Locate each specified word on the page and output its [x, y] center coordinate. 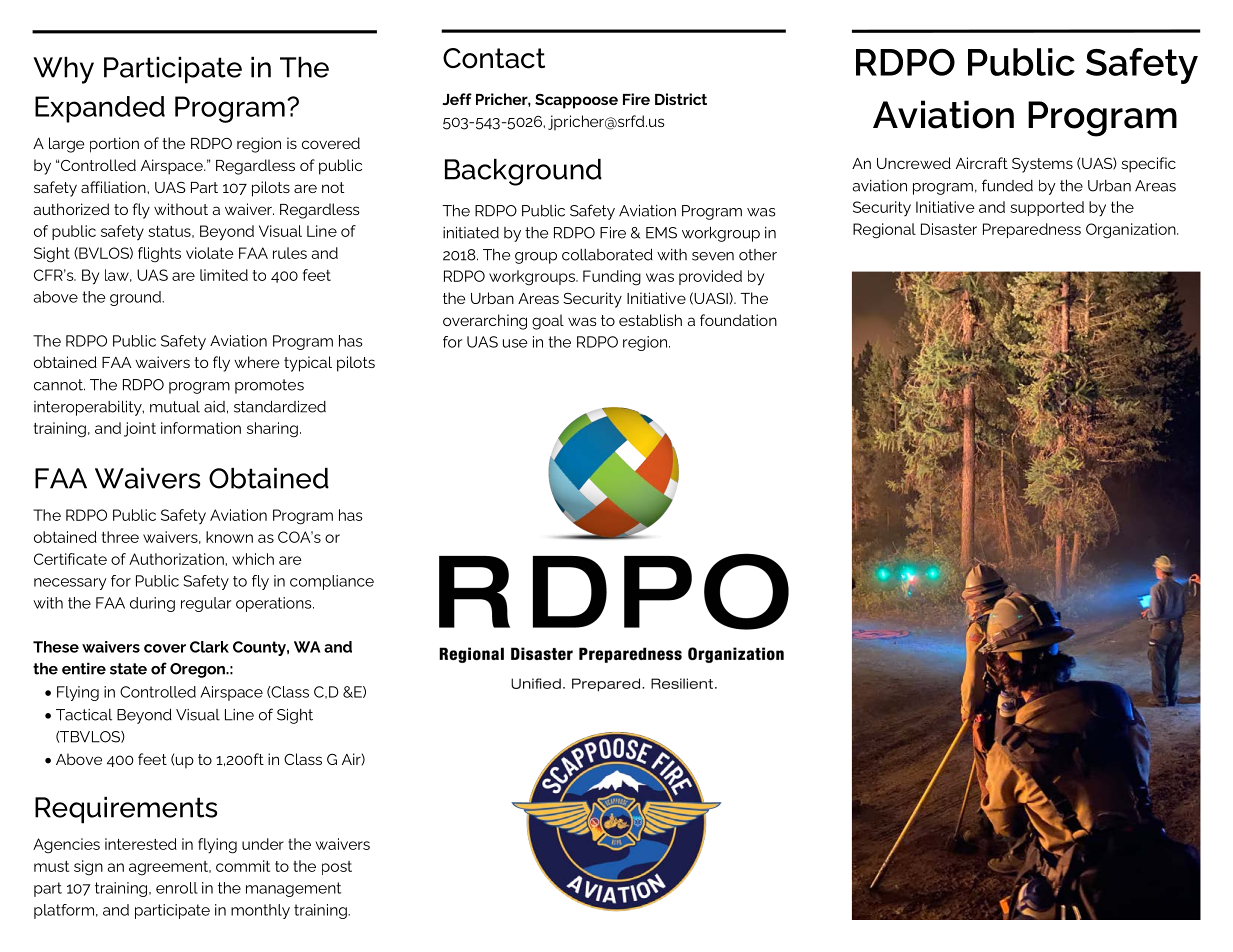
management [293, 889]
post [337, 868]
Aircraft [982, 163]
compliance [332, 582]
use [515, 343]
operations [275, 604]
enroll [177, 888]
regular [206, 604]
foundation [738, 320]
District [681, 99]
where [256, 362]
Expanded [100, 109]
